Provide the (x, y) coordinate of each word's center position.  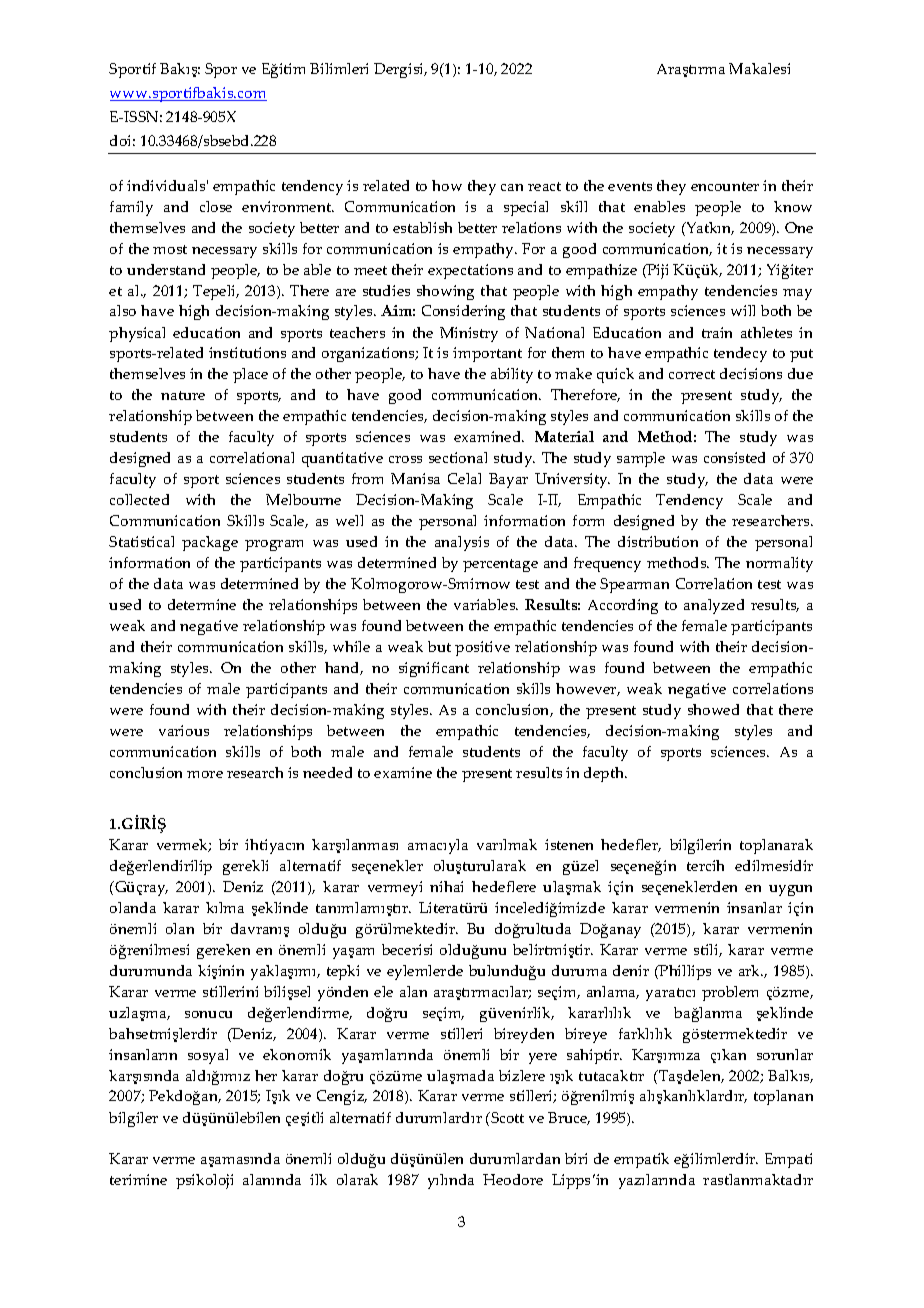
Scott (506, 1117)
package (210, 543)
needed (327, 772)
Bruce (569, 1118)
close (216, 206)
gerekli (245, 867)
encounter (725, 186)
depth (605, 774)
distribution (658, 541)
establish (422, 227)
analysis (462, 543)
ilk (318, 1179)
